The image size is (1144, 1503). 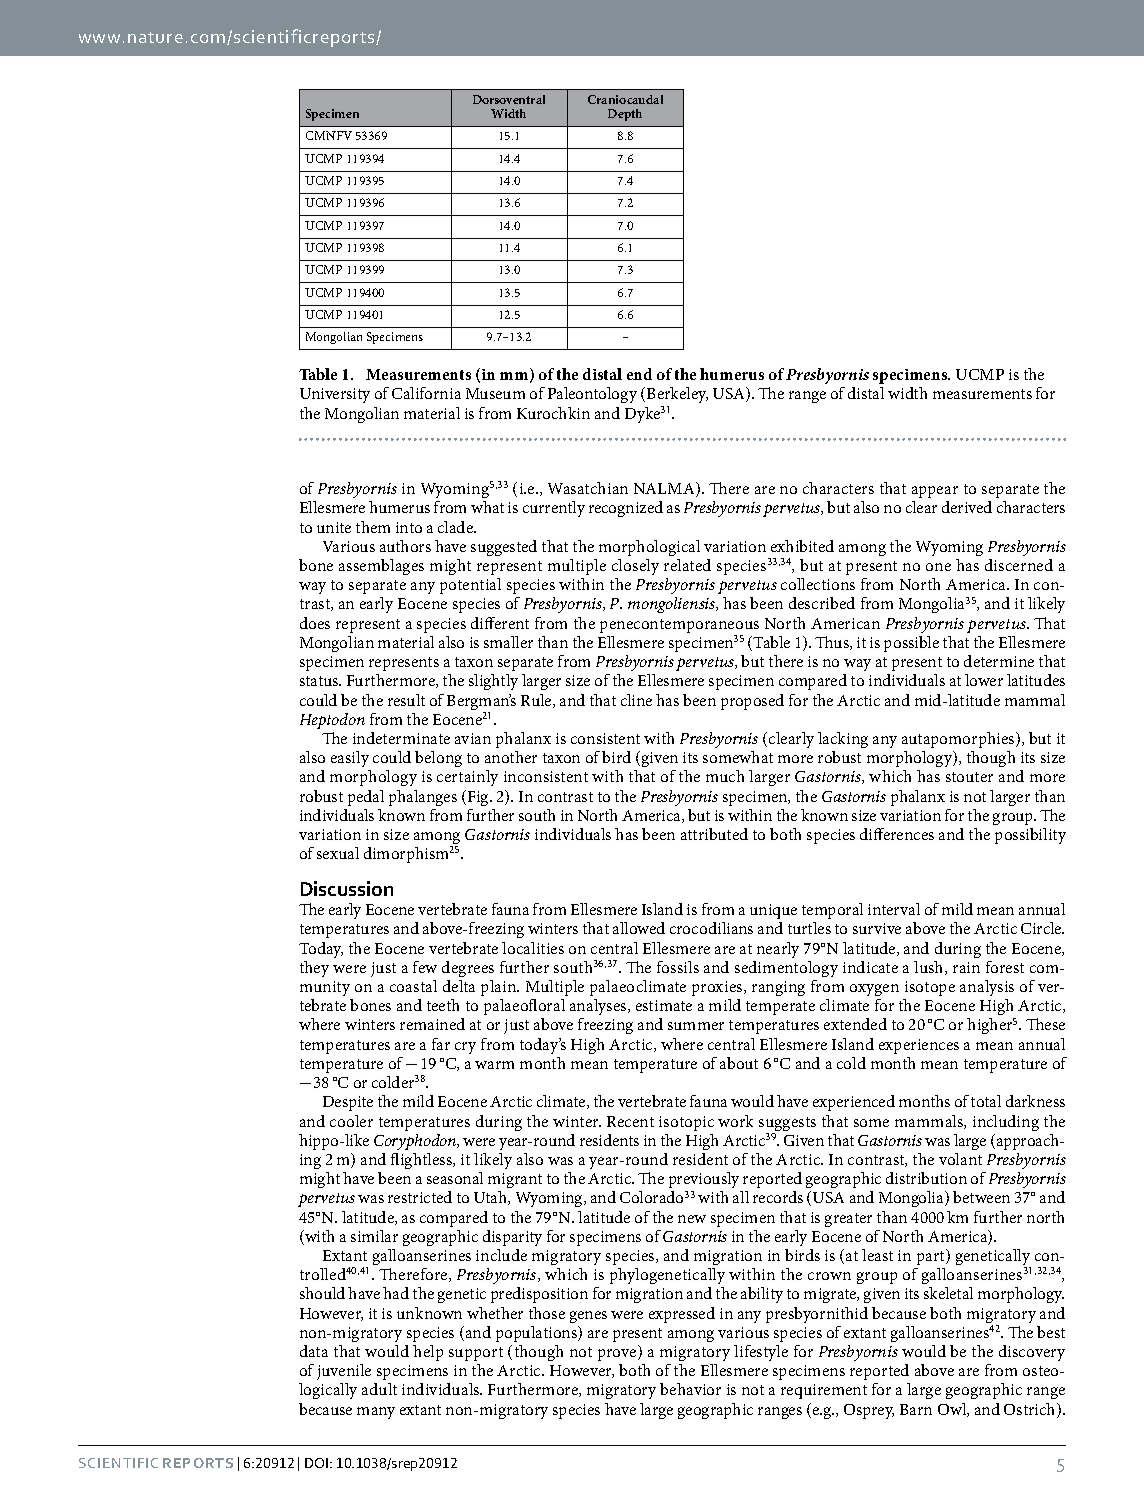 What do you see at coordinates (690, 1389) in the document?
I see `behavior` at bounding box center [690, 1389].
